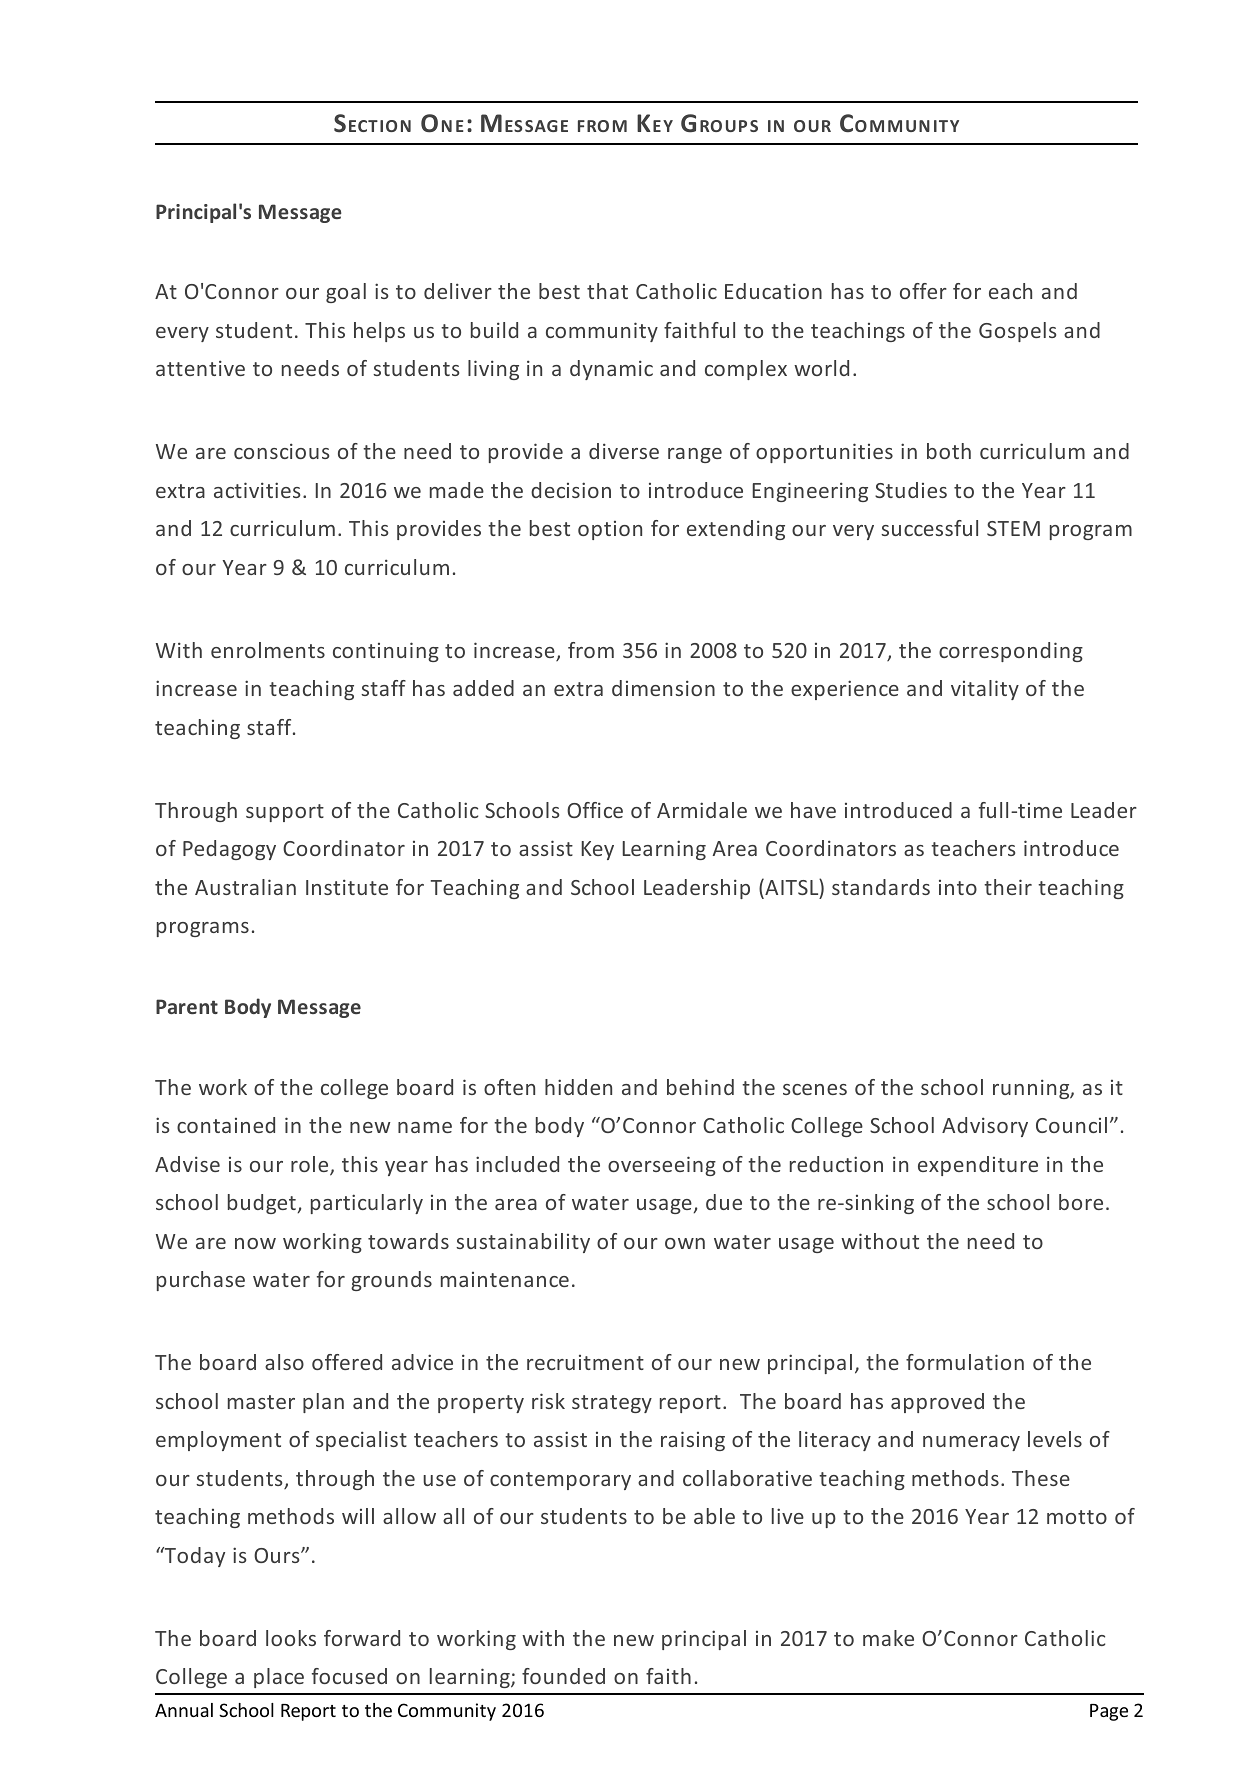 This screenshot has width=1252, height=1771. I want to click on place, so click(279, 1678).
